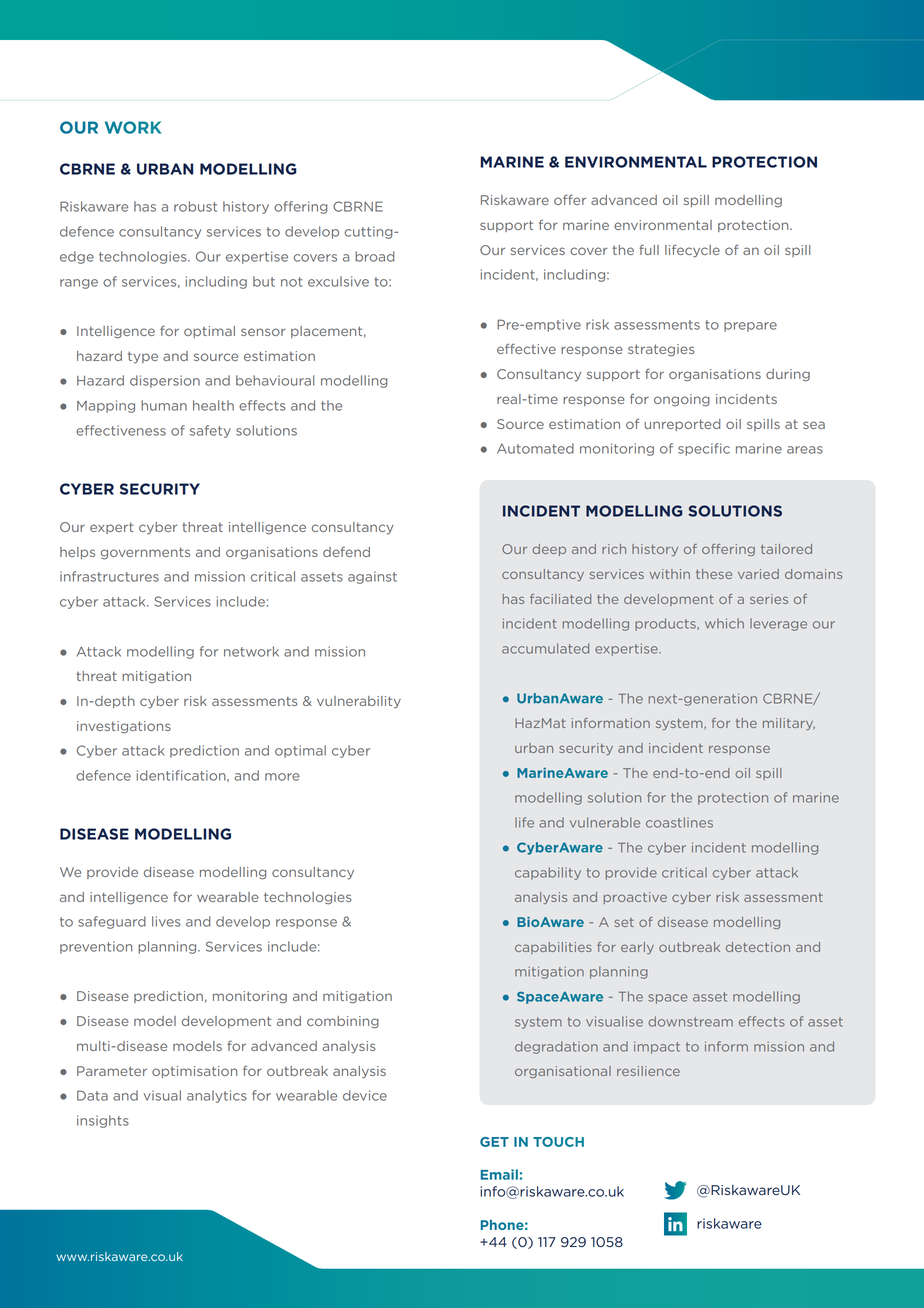 This screenshot has height=1308, width=924. I want to click on capability, so click(548, 873).
